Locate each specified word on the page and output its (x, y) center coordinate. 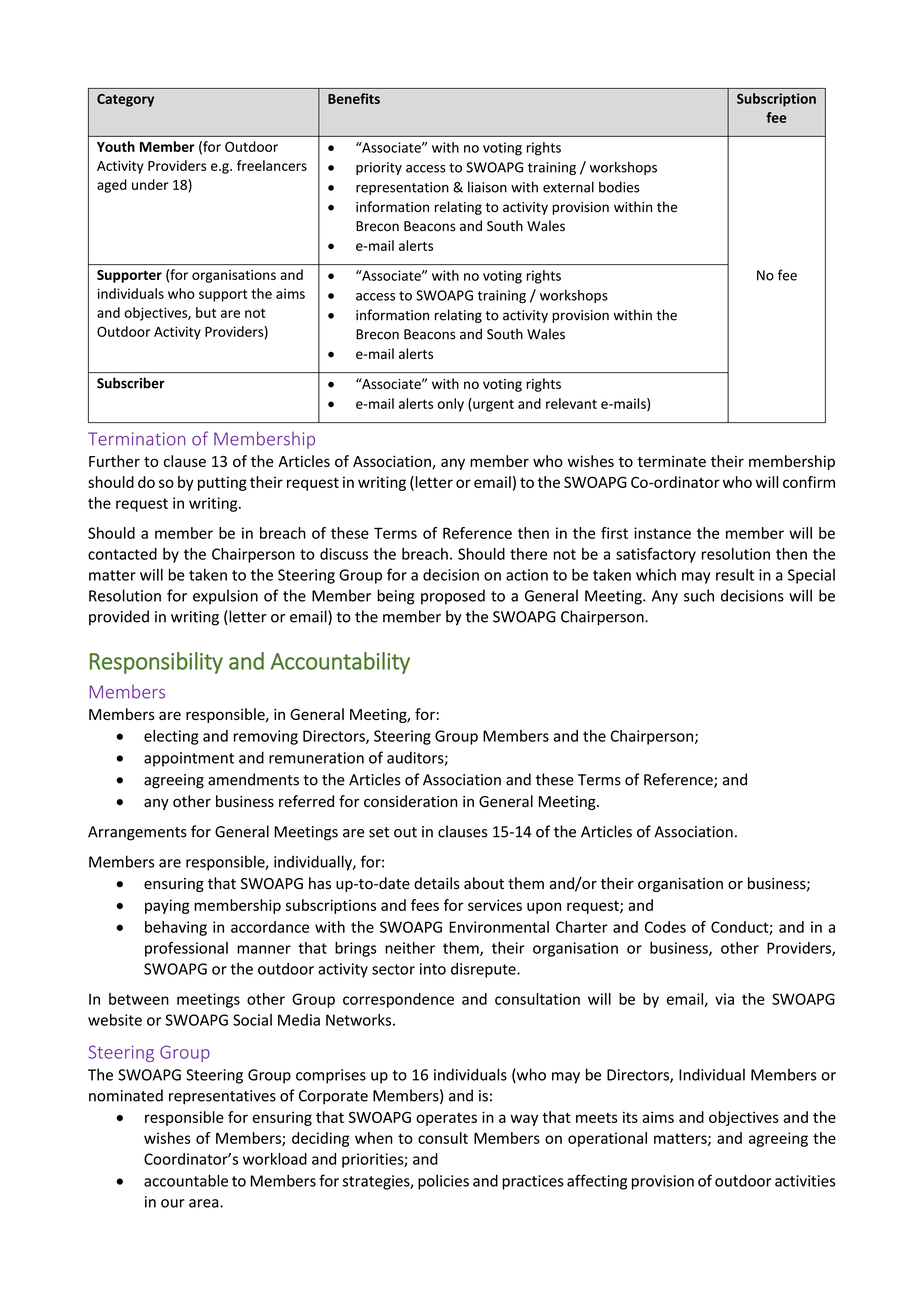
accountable (186, 1180)
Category (125, 100)
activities (805, 1181)
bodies (619, 187)
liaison (487, 187)
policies (443, 1182)
